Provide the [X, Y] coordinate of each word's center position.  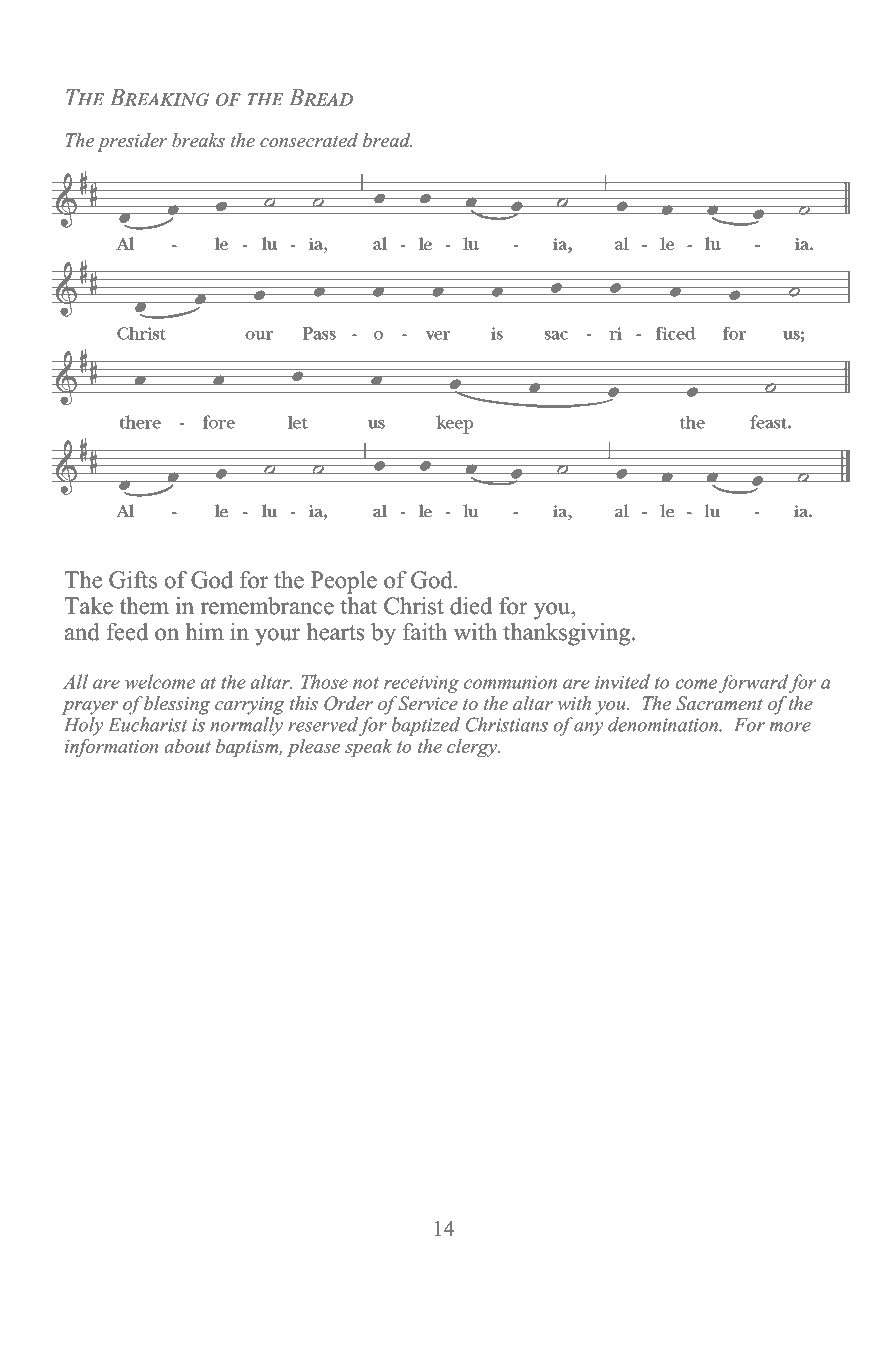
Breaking [160, 97]
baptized [425, 726]
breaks [198, 140]
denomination [664, 724]
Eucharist [147, 724]
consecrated [309, 140]
